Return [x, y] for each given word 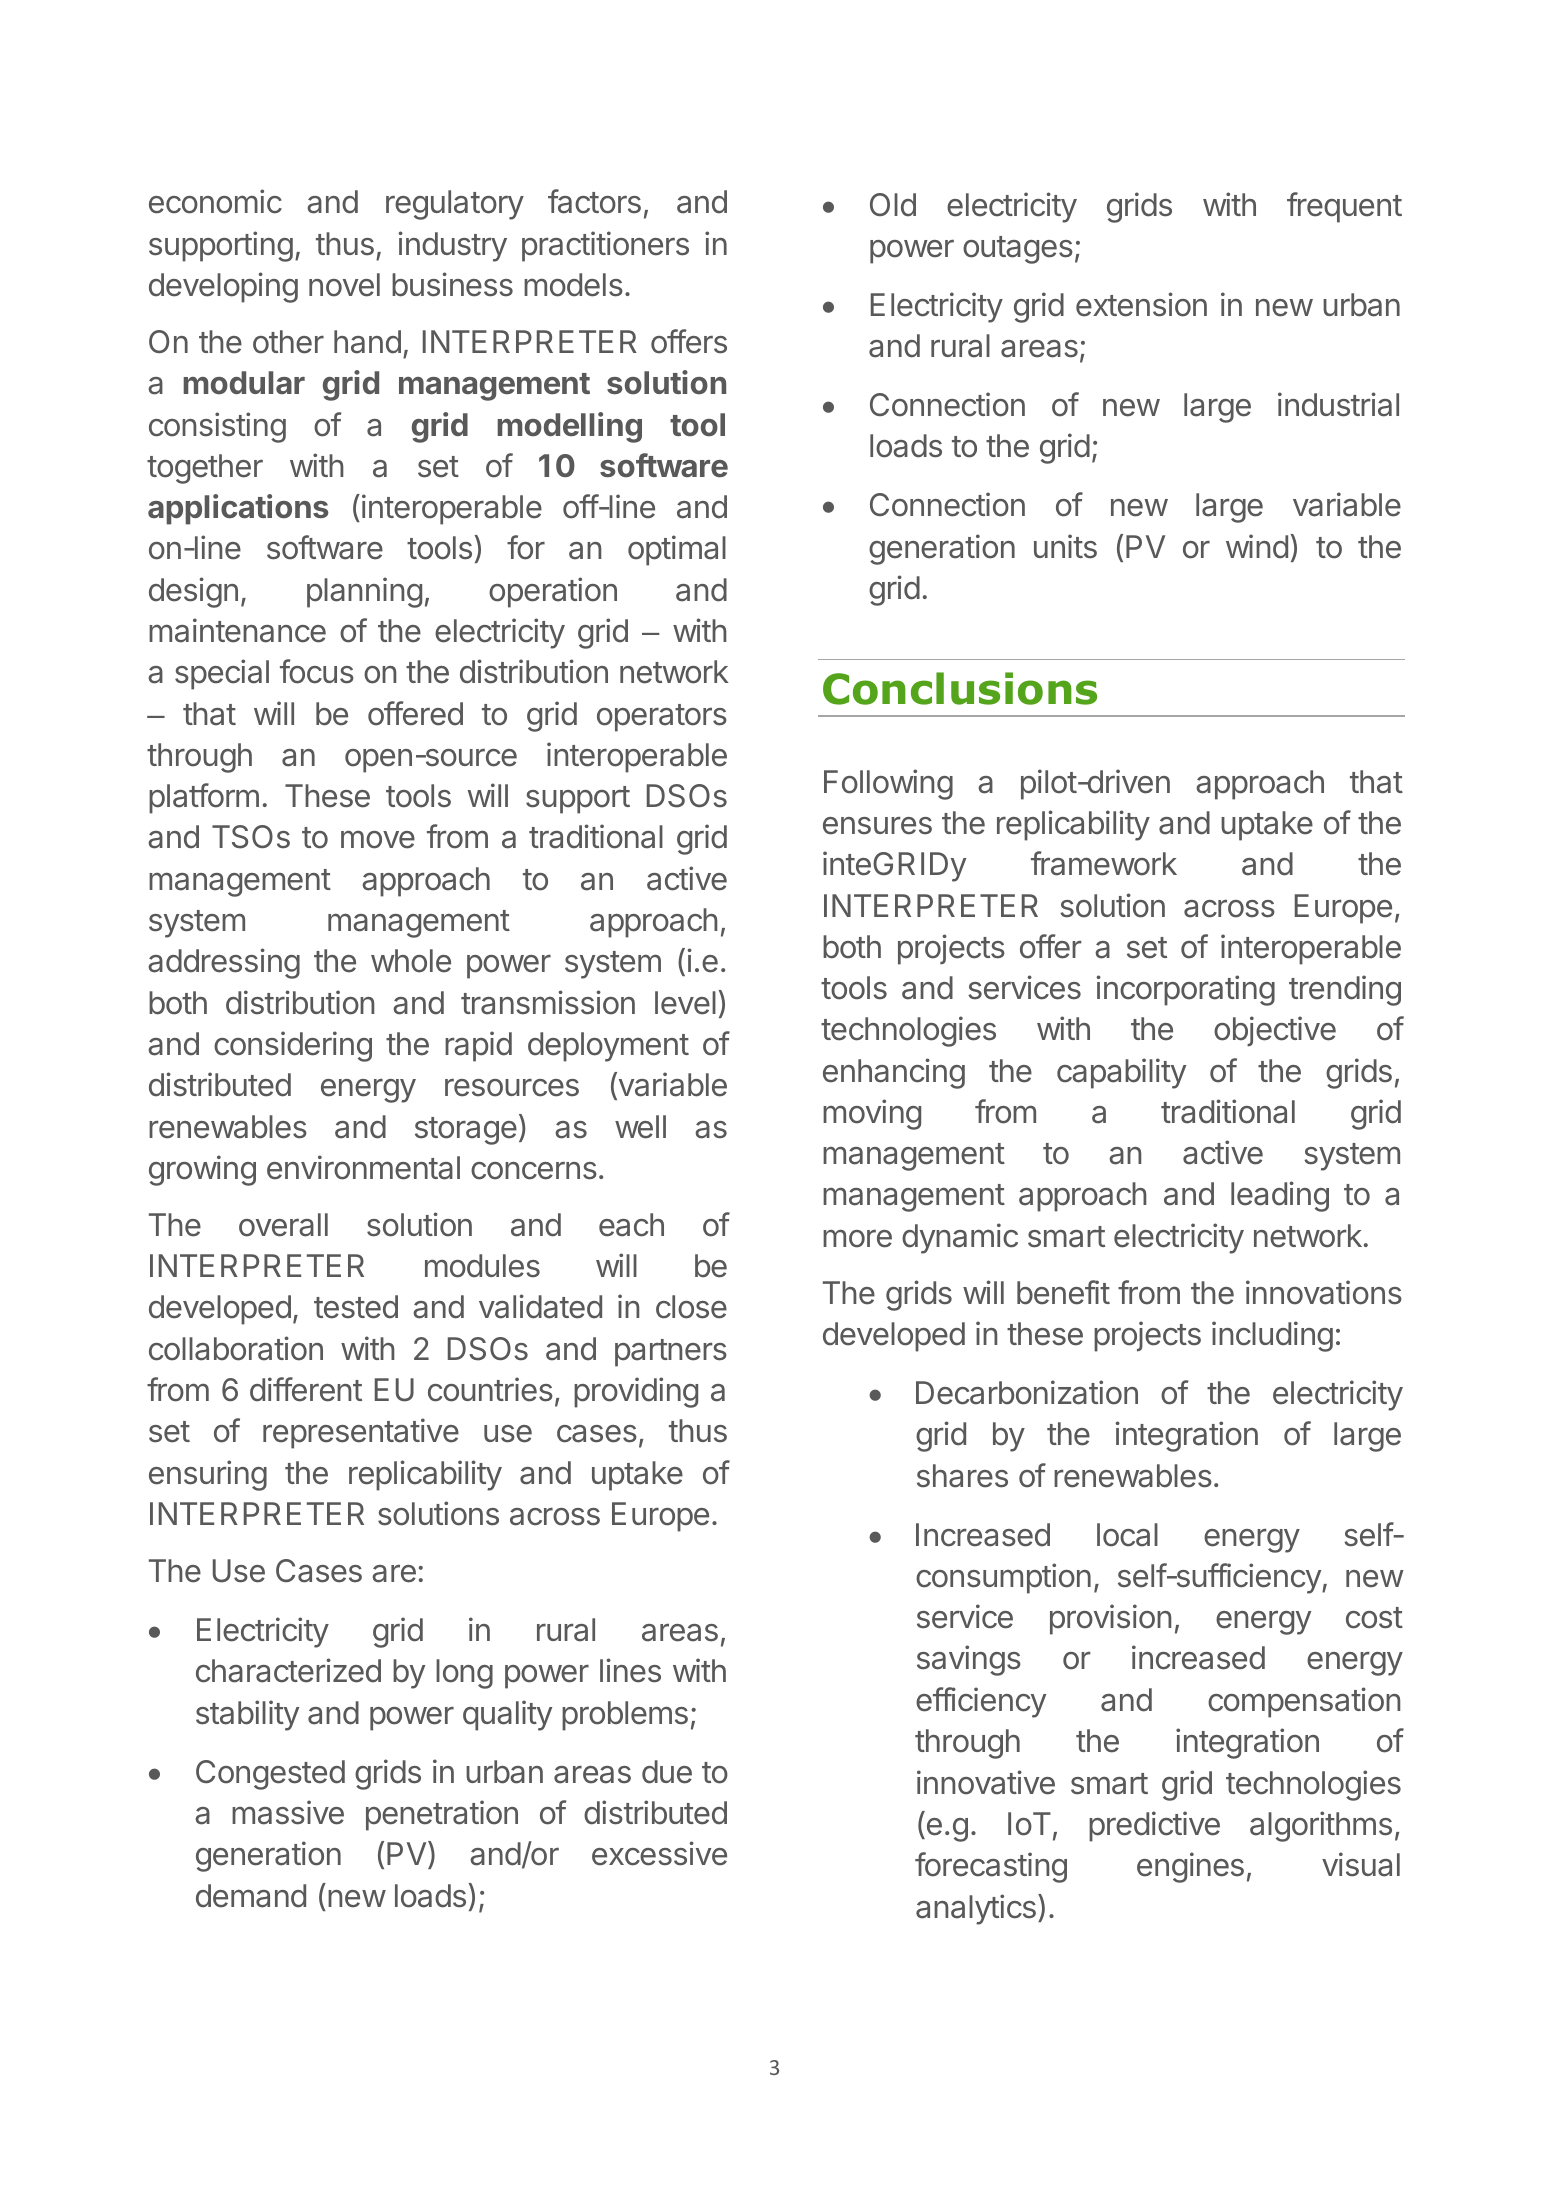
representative [361, 1433]
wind [1257, 546]
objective [1275, 1031]
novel [344, 285]
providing [636, 1392]
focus [317, 671]
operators [662, 718]
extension [1141, 304]
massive [288, 1812]
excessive [659, 1853]
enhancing [894, 1073]
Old [893, 205]
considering [293, 1046]
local [1127, 1535]
